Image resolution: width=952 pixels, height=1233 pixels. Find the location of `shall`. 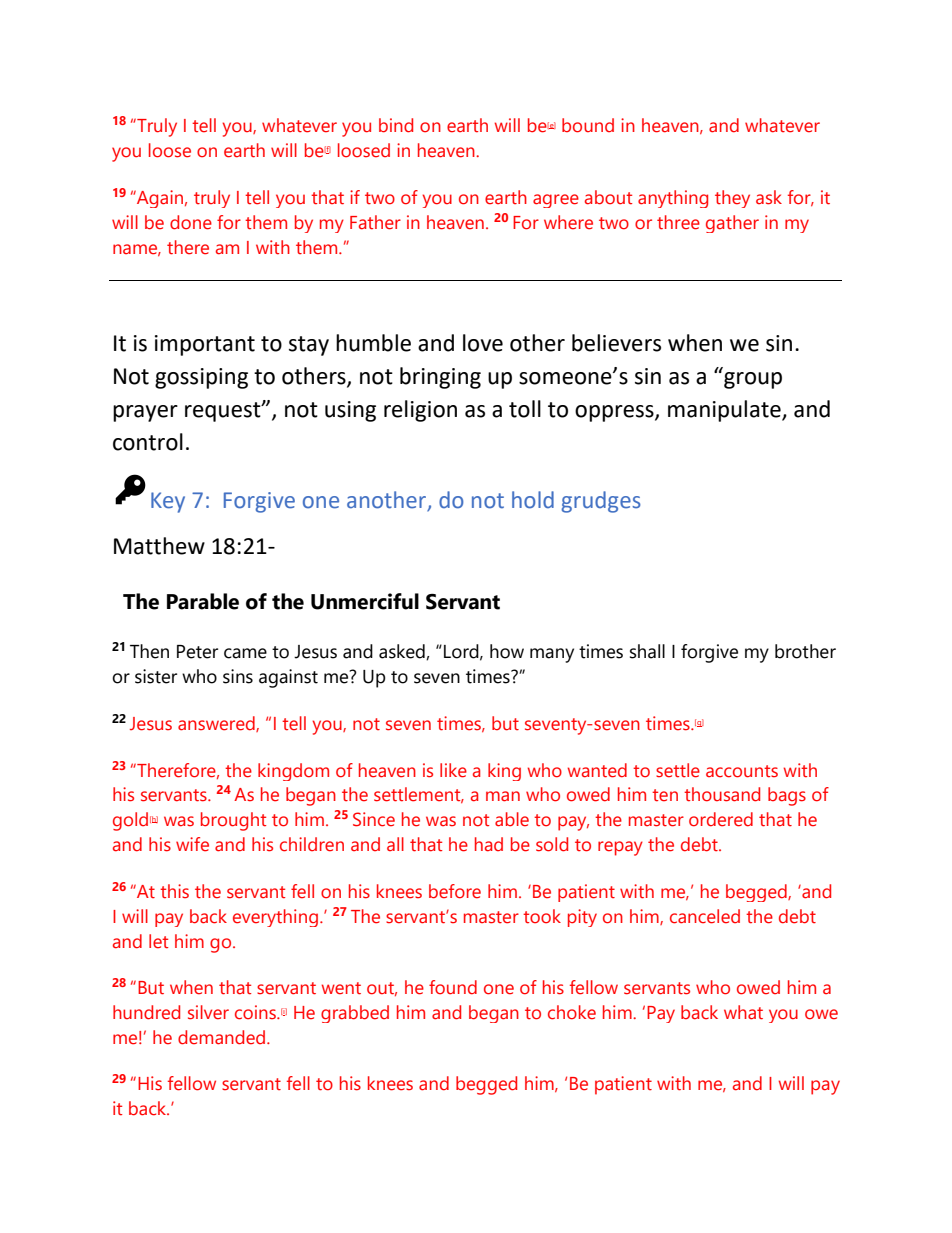

shall is located at coordinates (647, 651).
